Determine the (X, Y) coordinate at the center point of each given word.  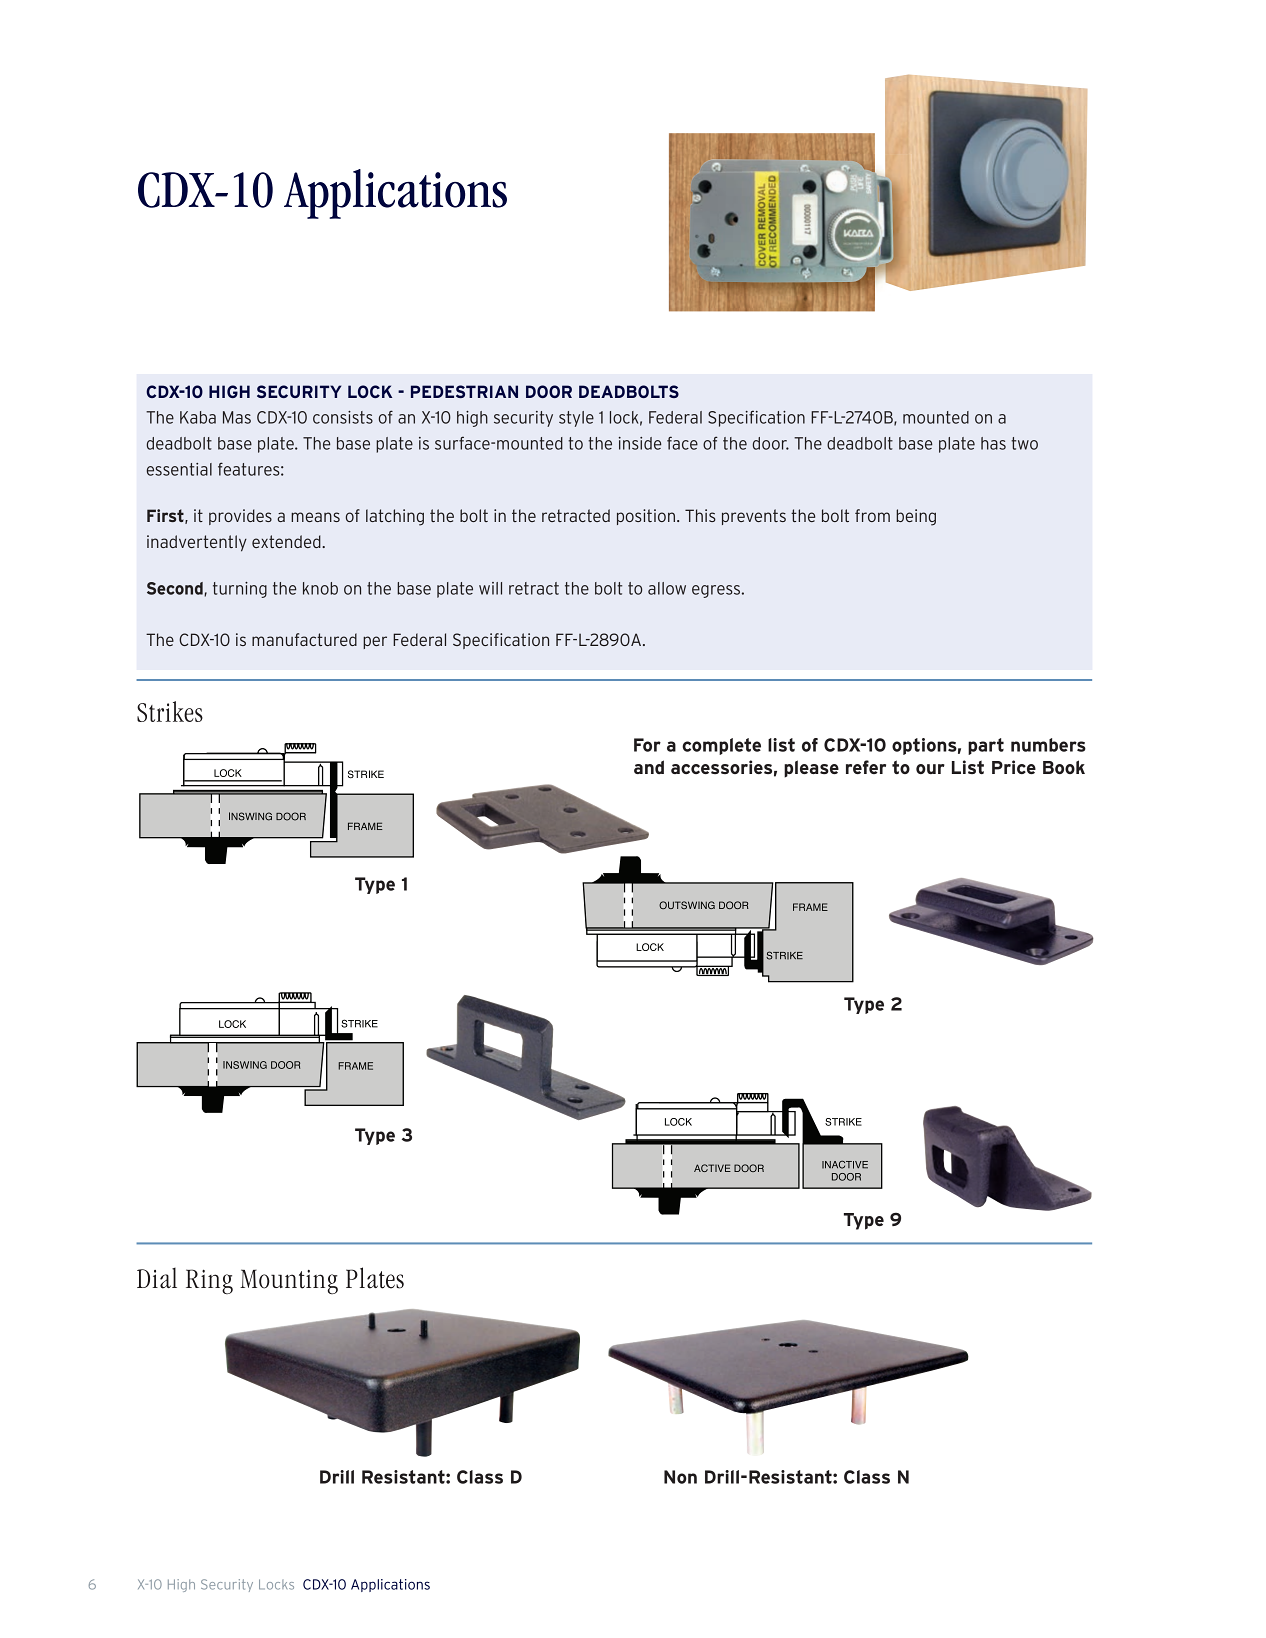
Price (1014, 767)
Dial (157, 1278)
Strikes (170, 711)
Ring (209, 1281)
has (993, 443)
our (930, 769)
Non (680, 1477)
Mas (237, 417)
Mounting (289, 1281)
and (649, 767)
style (576, 419)
